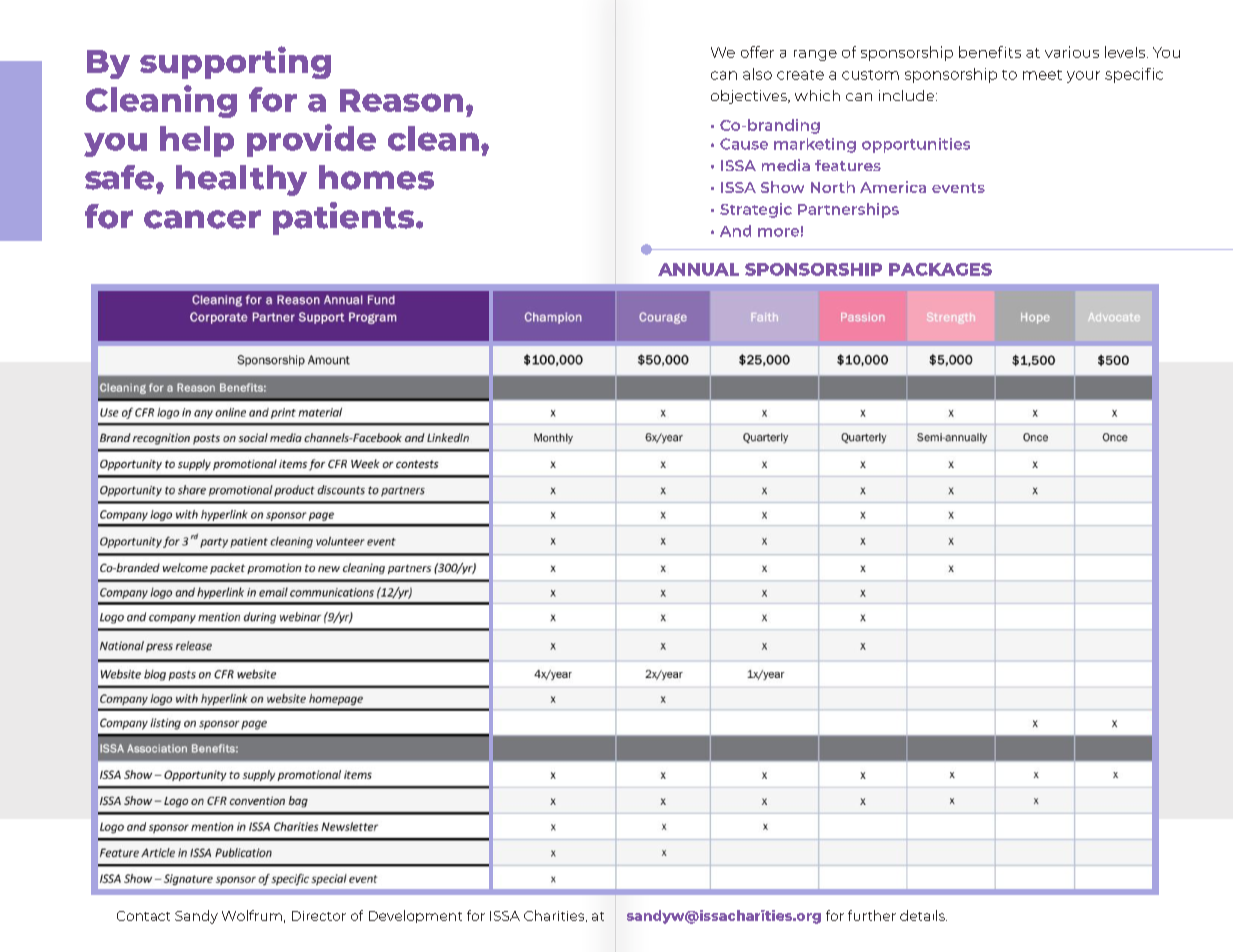 This screenshot has height=952, width=1233. I want to click on cancer, so click(202, 219).
